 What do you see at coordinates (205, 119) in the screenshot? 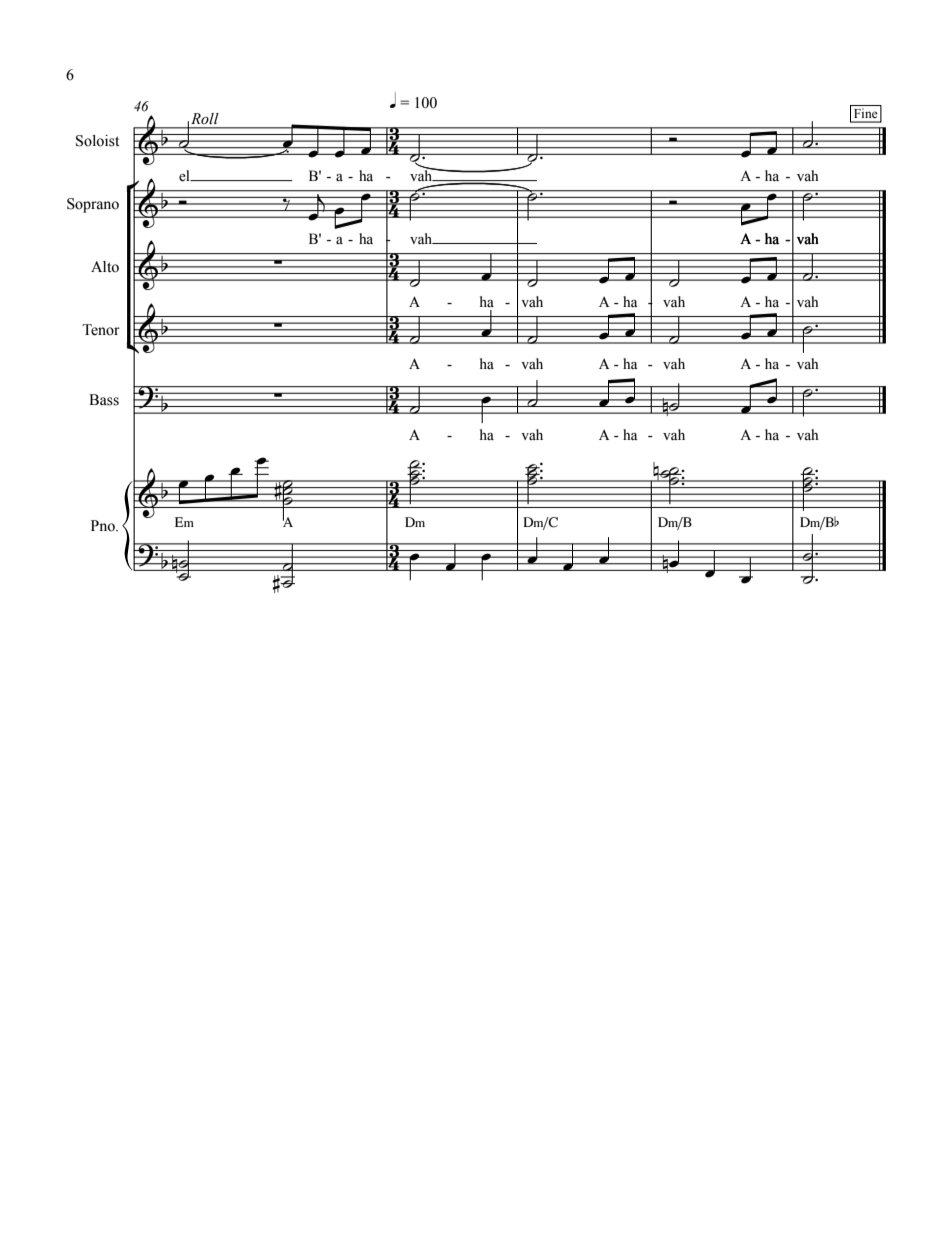
I see `Roll` at bounding box center [205, 119].
